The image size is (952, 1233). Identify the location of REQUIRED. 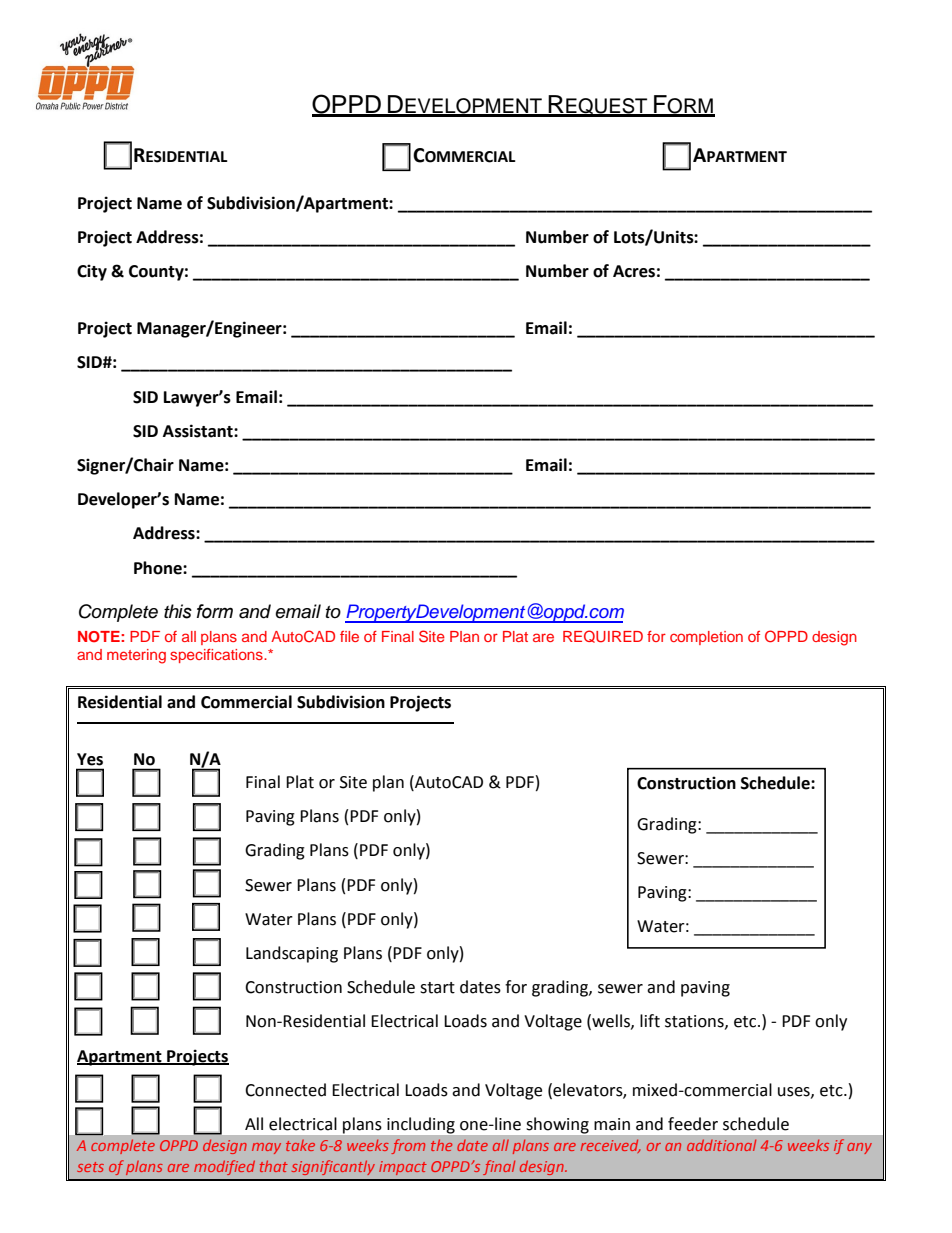
(603, 636).
